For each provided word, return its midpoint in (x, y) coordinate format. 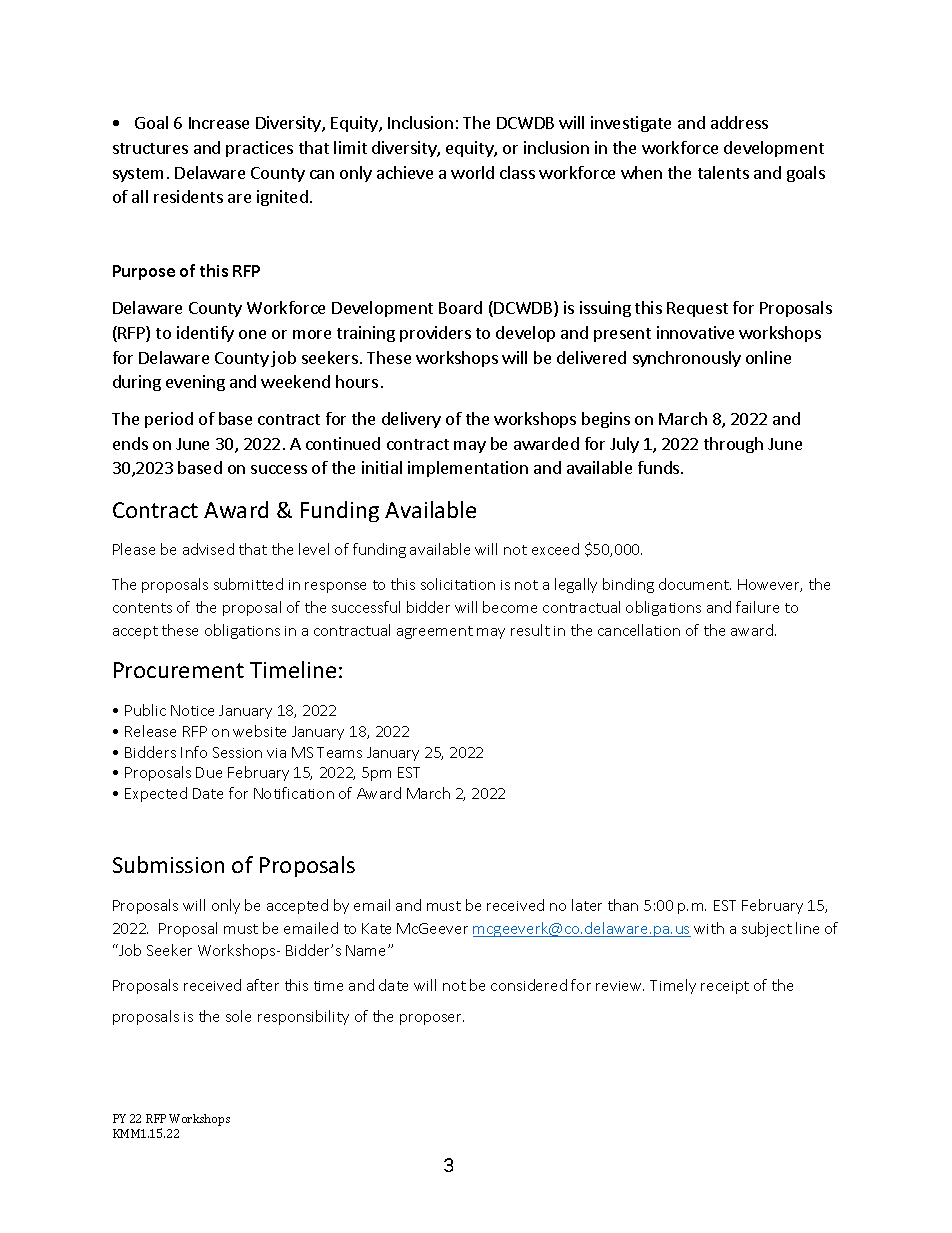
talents (723, 172)
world (472, 172)
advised (208, 549)
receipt (725, 987)
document (695, 584)
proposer (432, 1019)
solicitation (458, 584)
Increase (219, 123)
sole (238, 1016)
